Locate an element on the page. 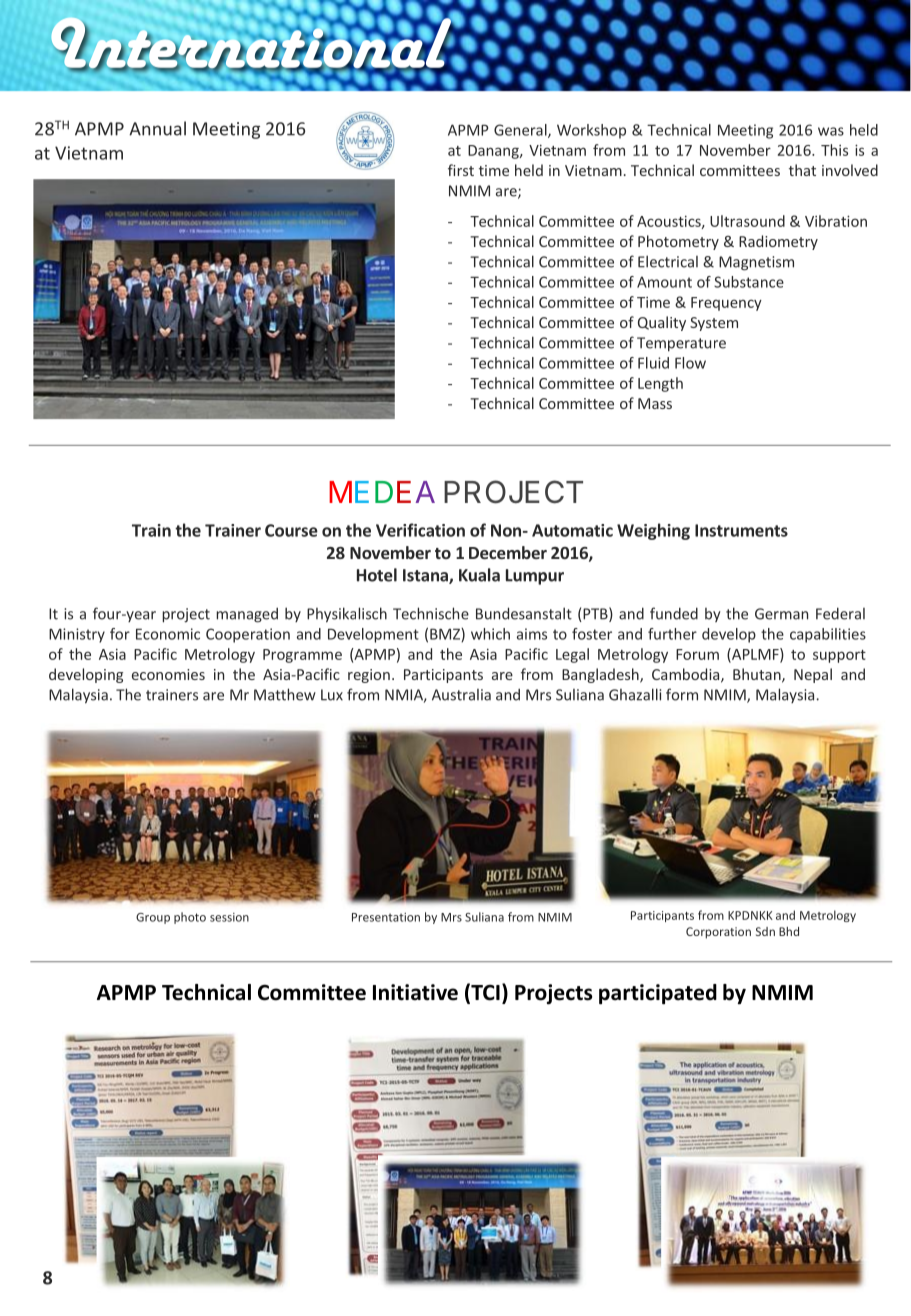 The height and width of the document is (1316, 911). first is located at coordinates (461, 170).
